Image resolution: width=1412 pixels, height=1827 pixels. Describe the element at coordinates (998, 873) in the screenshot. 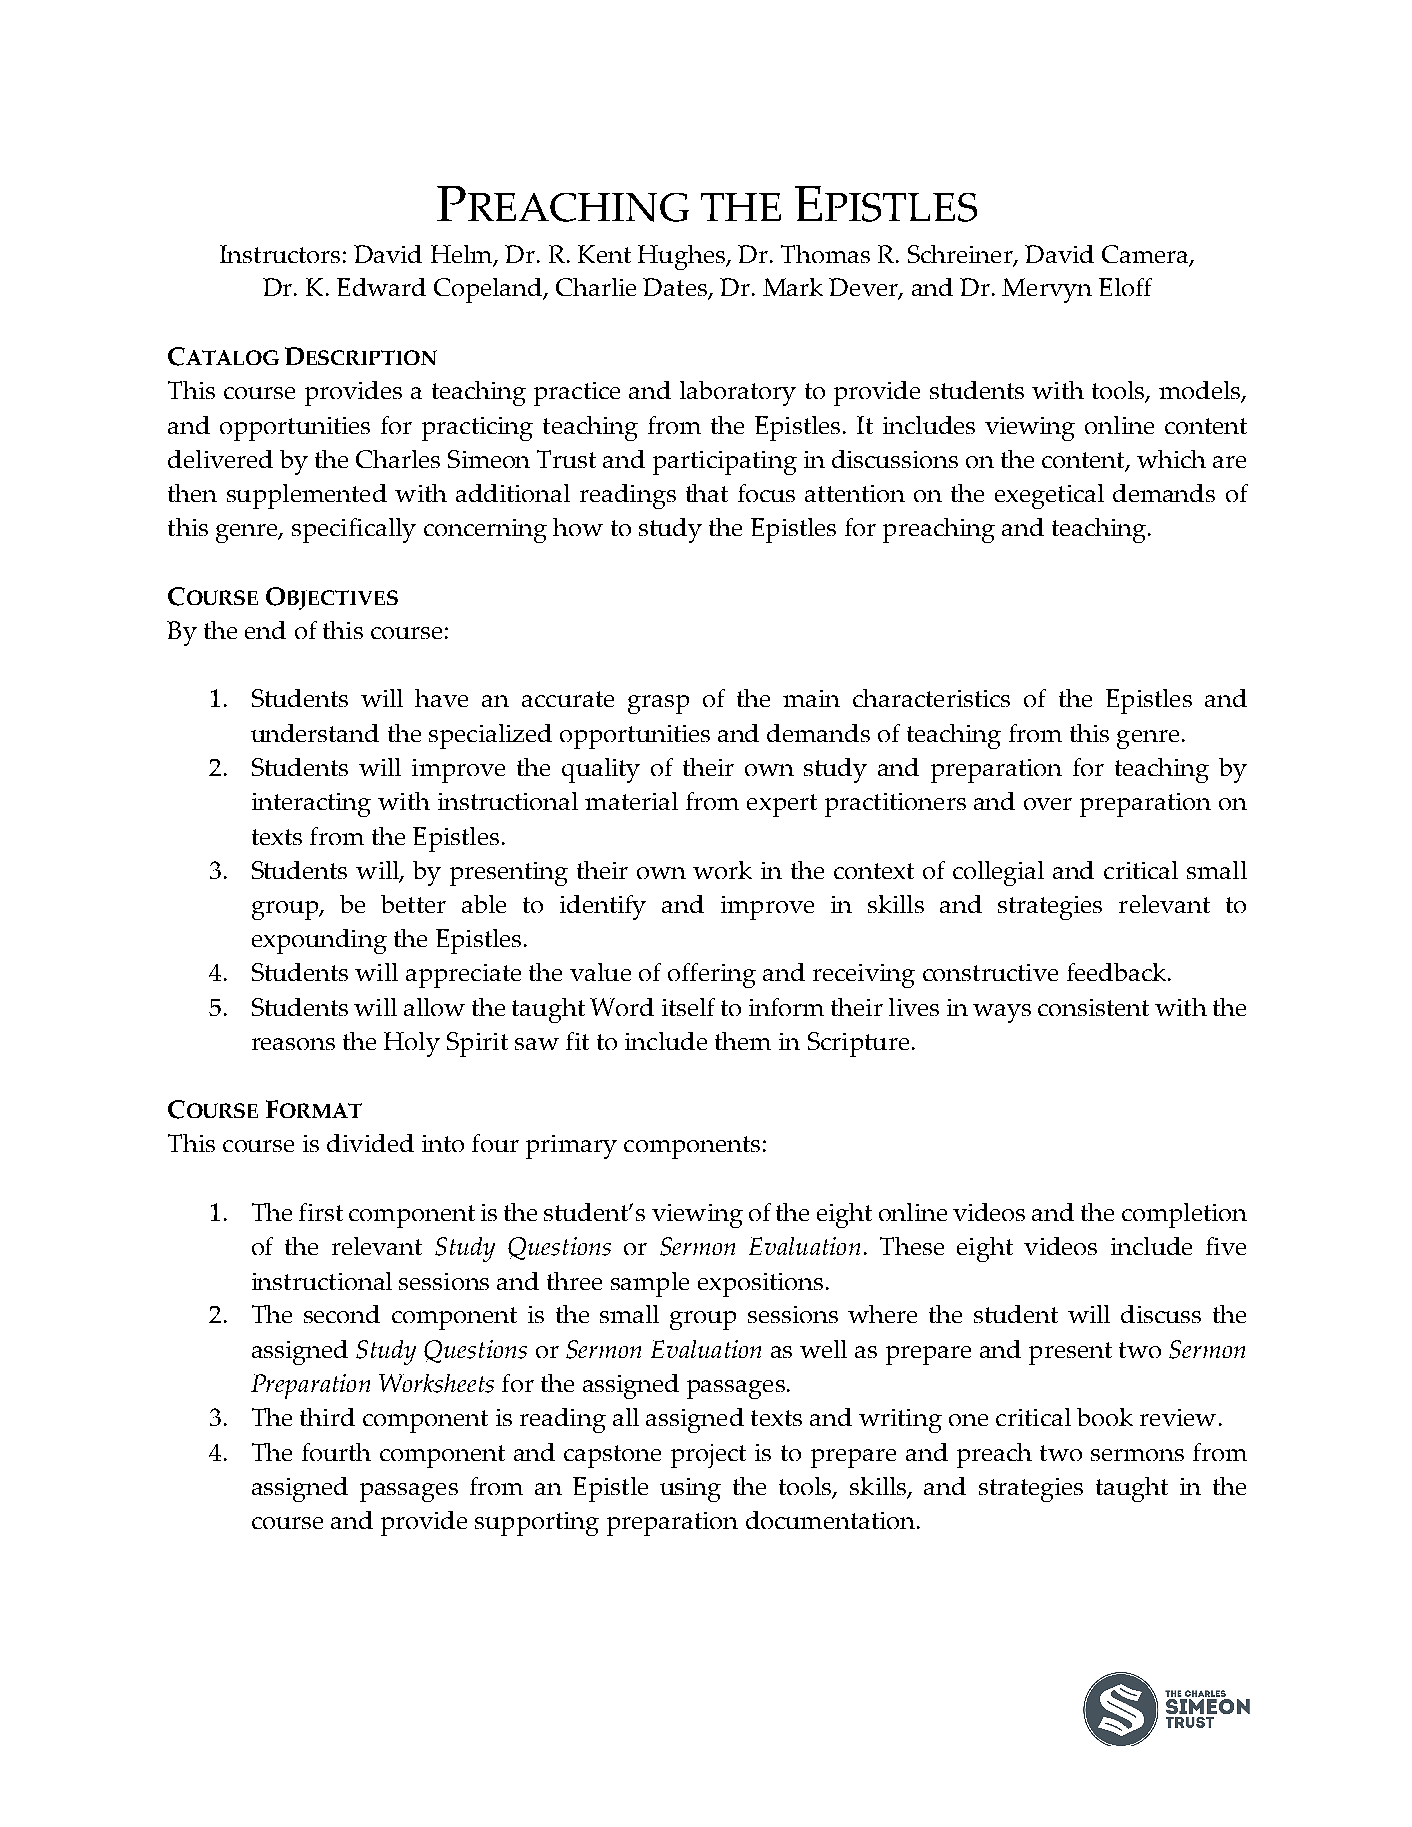

I see `collegial` at that location.
